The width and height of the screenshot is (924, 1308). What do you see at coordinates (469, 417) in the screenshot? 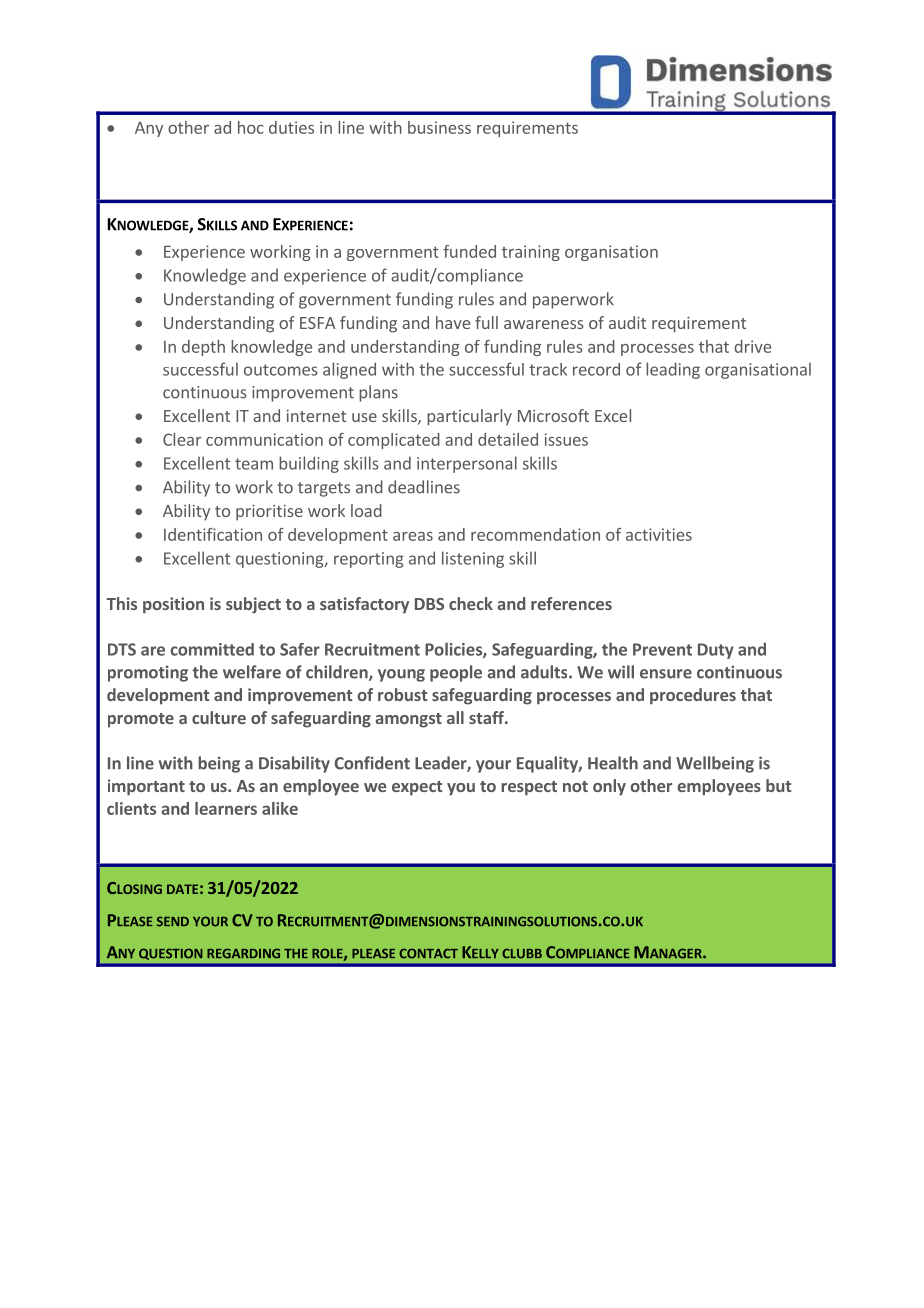
I see `particularly` at bounding box center [469, 417].
